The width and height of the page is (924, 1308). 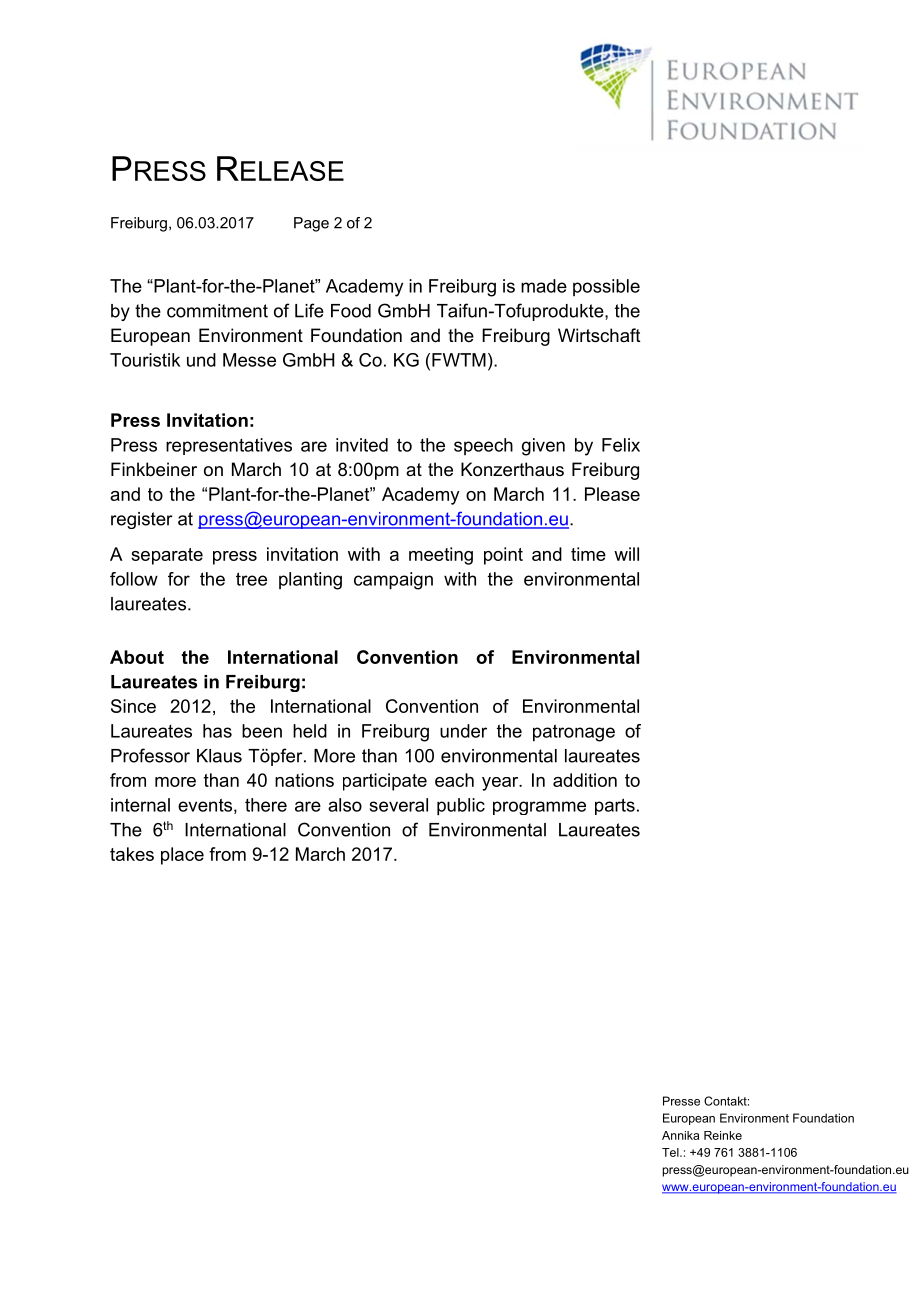 What do you see at coordinates (463, 731) in the page?
I see `under` at bounding box center [463, 731].
